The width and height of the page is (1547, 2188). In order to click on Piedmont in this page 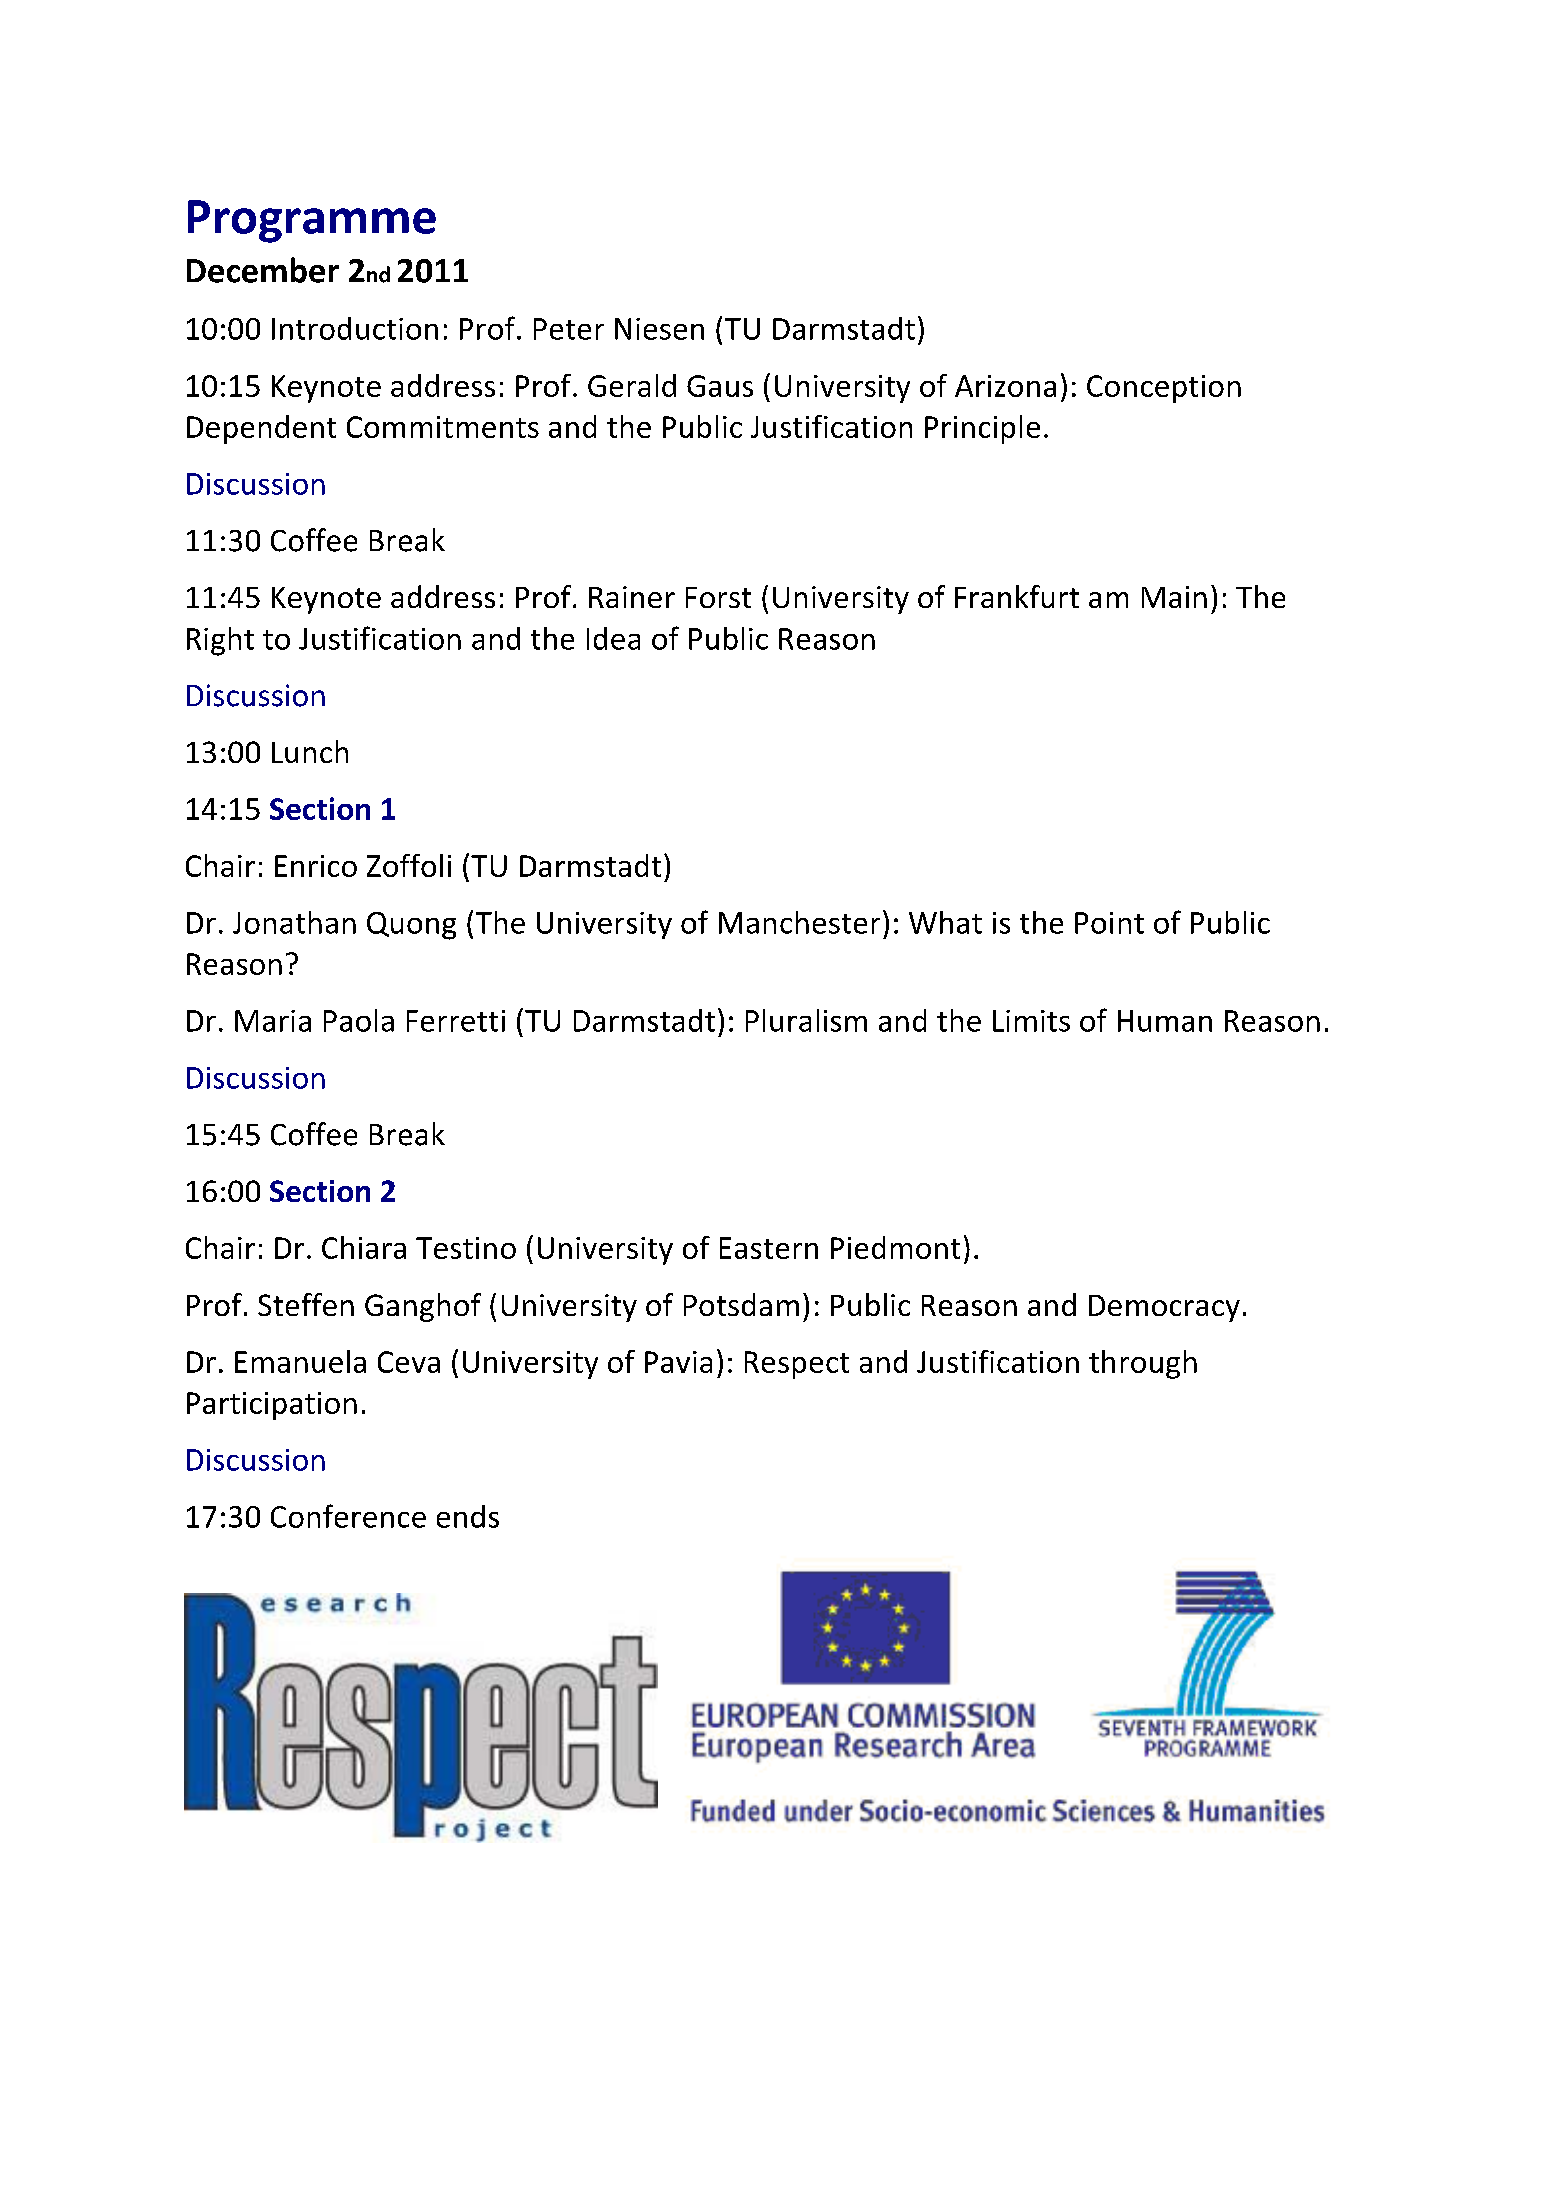, I will do `click(895, 1247)`.
